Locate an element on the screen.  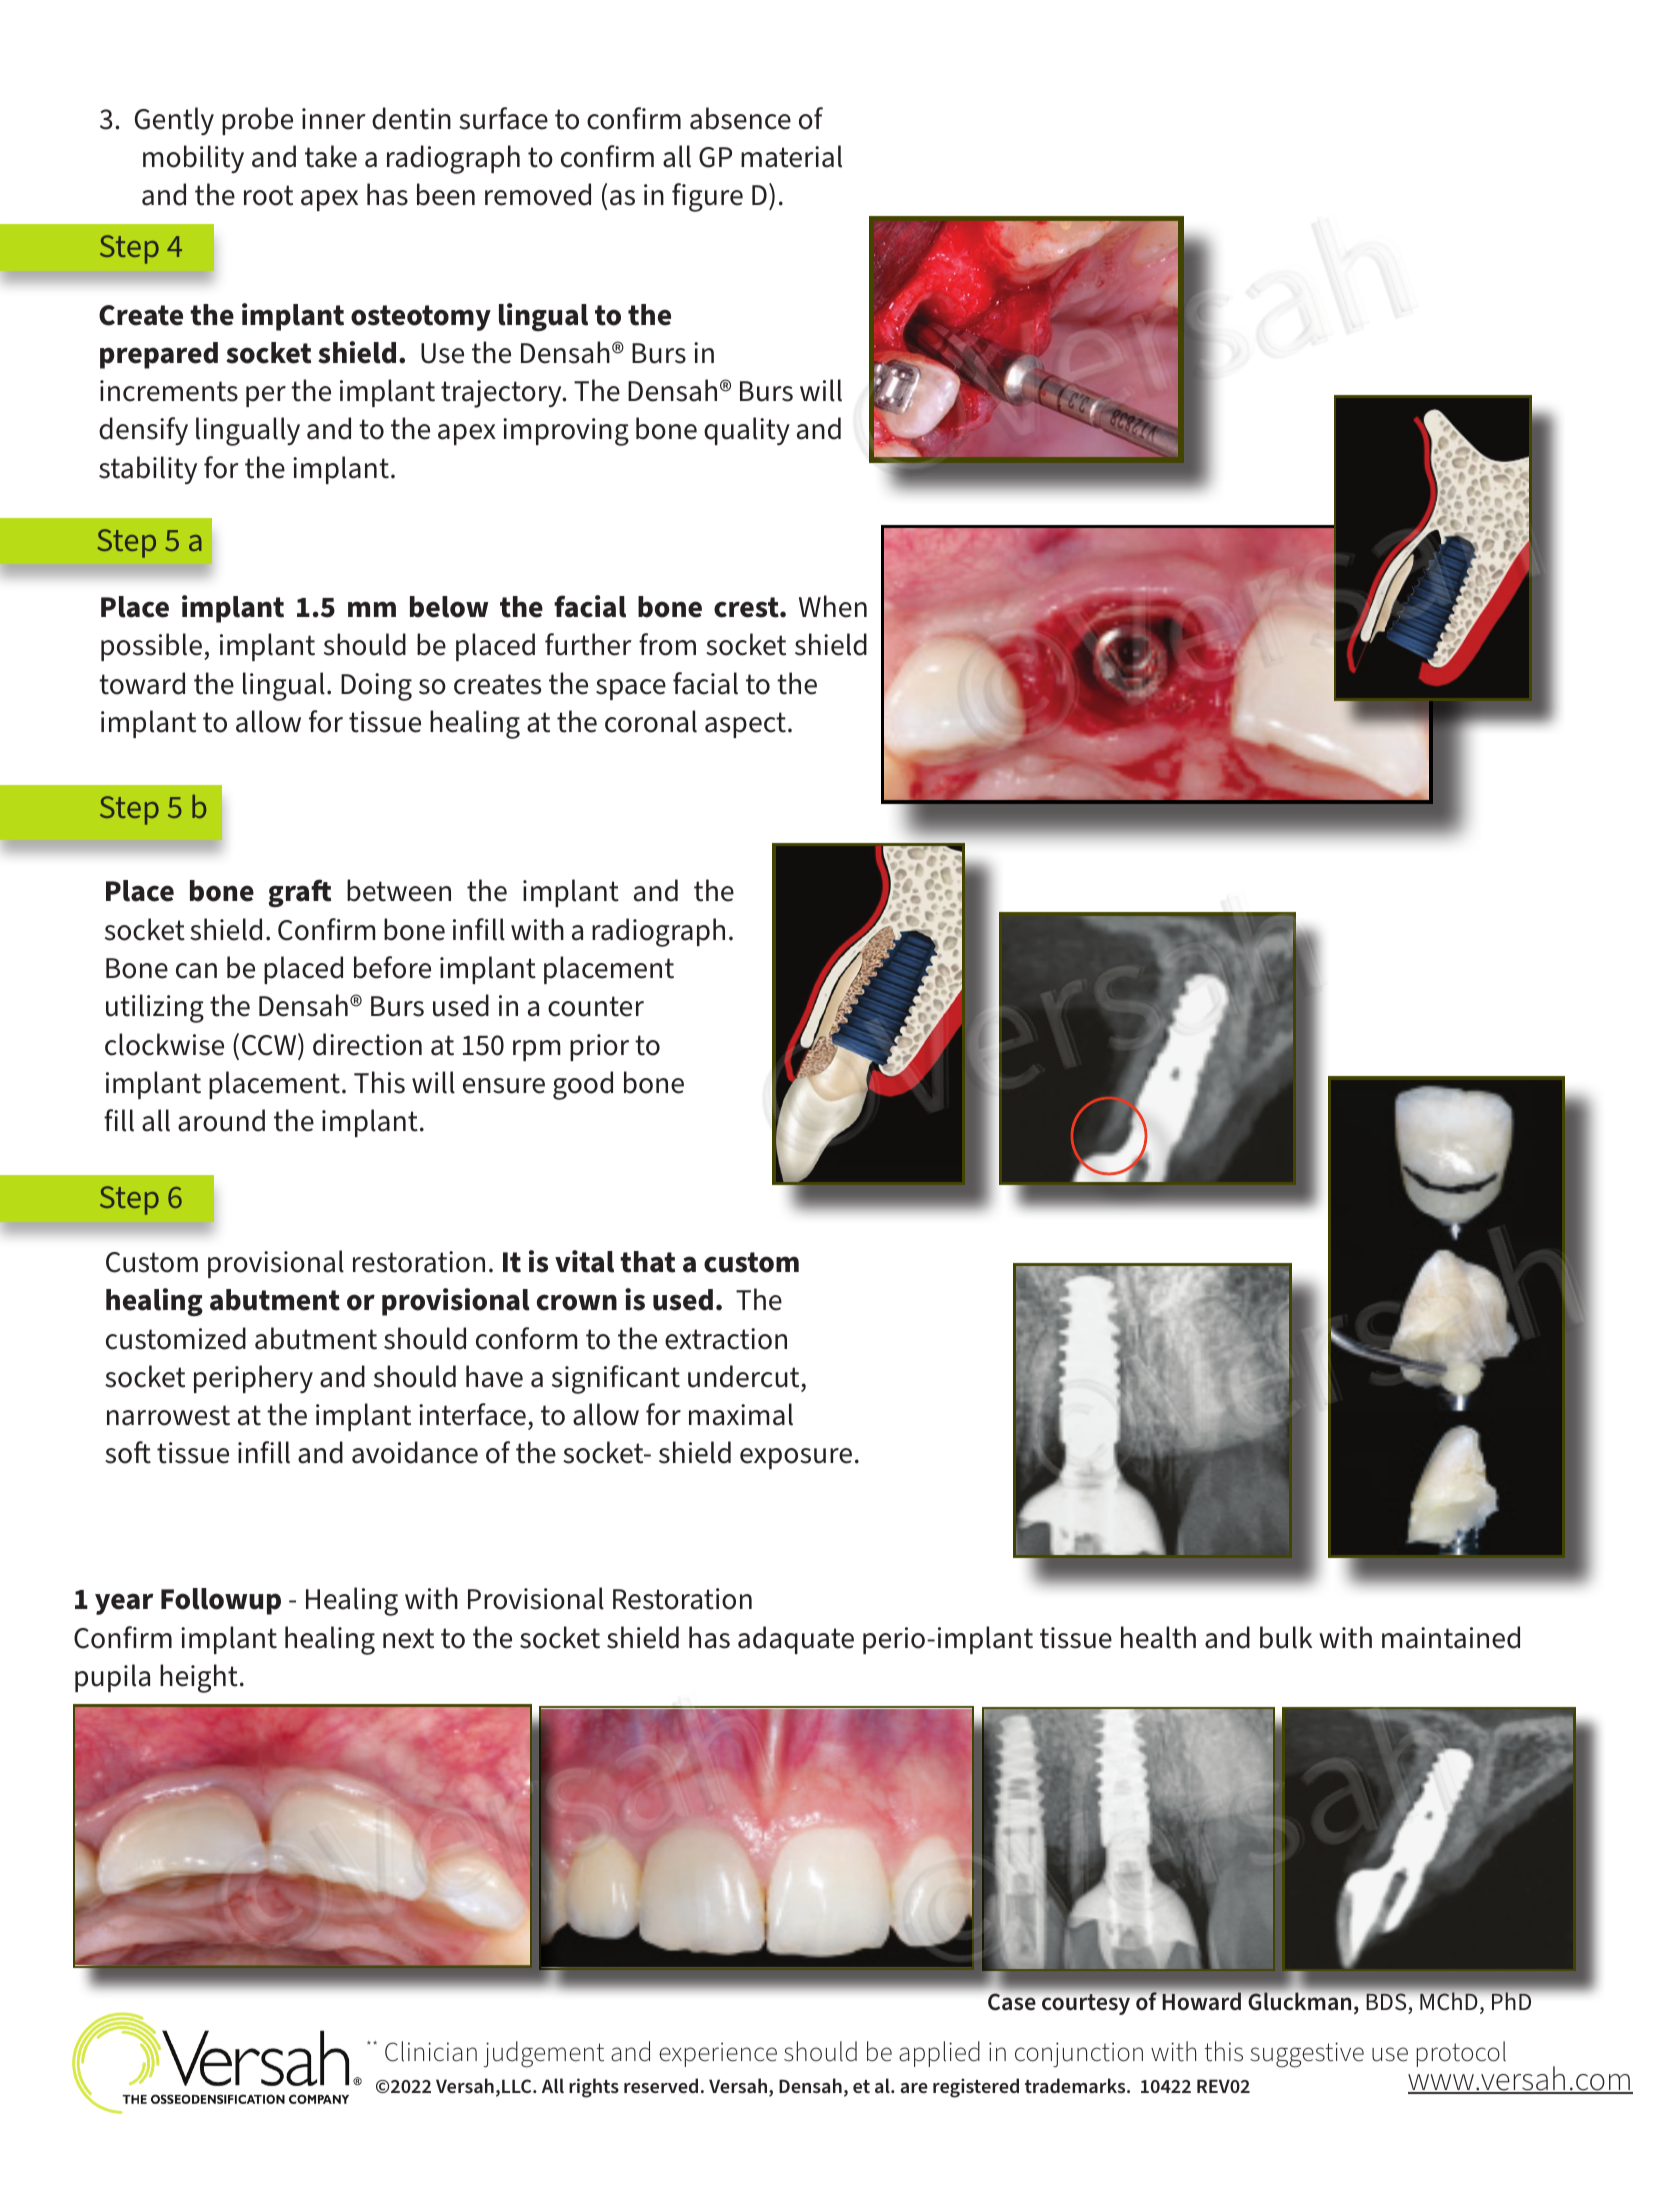
periphery is located at coordinates (253, 1379).
